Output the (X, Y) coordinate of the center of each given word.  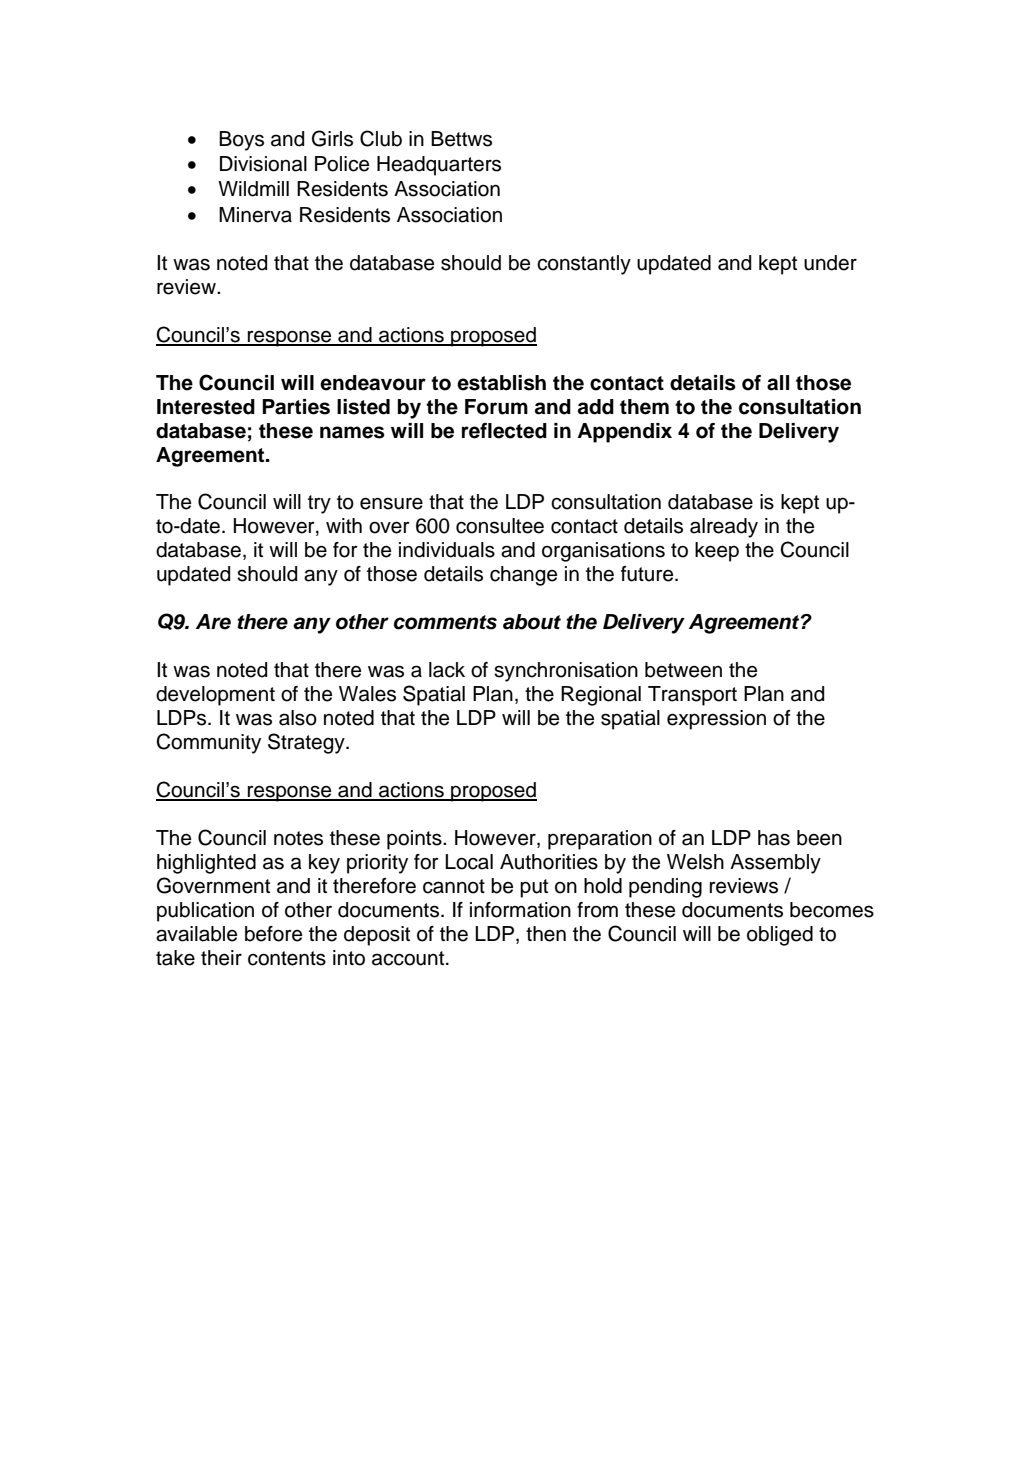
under (830, 263)
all (778, 383)
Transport (692, 696)
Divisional (263, 164)
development (215, 696)
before (273, 934)
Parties (296, 407)
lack (447, 670)
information (520, 910)
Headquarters (439, 166)
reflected (504, 431)
